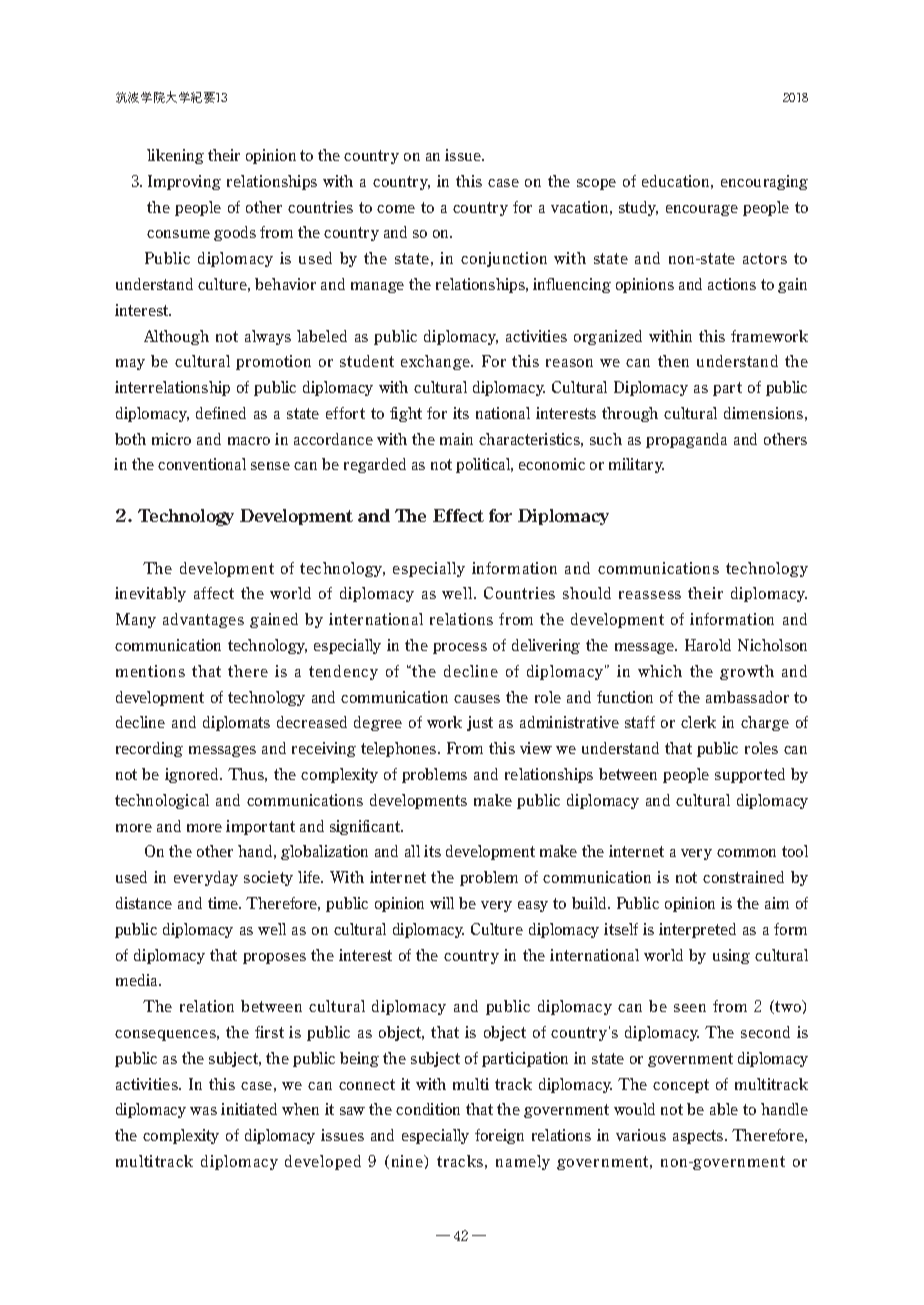 This document has height=1305, width=924. What do you see at coordinates (202, 464) in the document?
I see `conventional` at bounding box center [202, 464].
